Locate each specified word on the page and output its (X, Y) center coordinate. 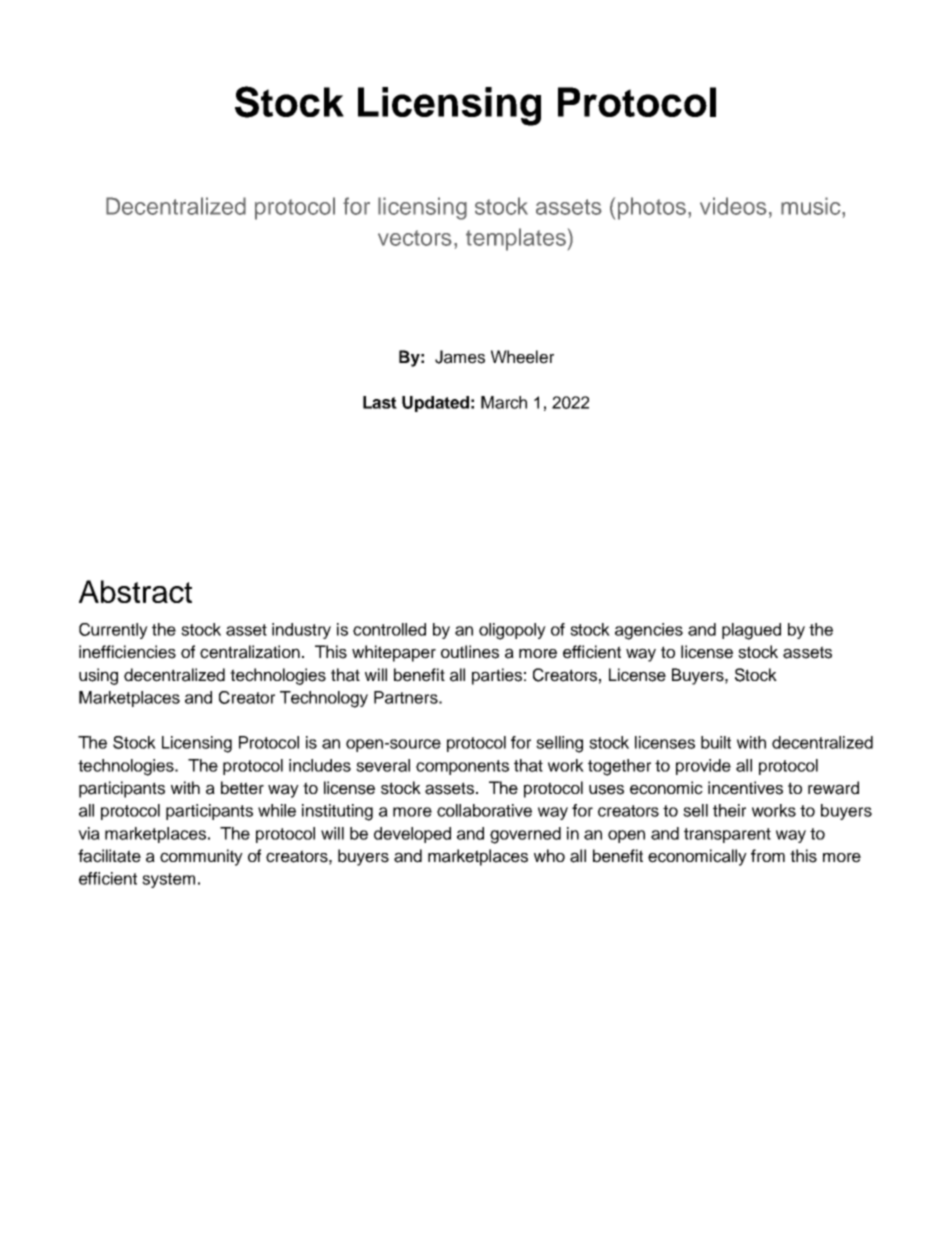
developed (412, 835)
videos (733, 206)
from (768, 855)
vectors (415, 238)
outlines (470, 652)
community (201, 857)
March (504, 402)
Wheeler (522, 357)
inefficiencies (127, 652)
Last (380, 402)
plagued (751, 631)
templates (516, 239)
